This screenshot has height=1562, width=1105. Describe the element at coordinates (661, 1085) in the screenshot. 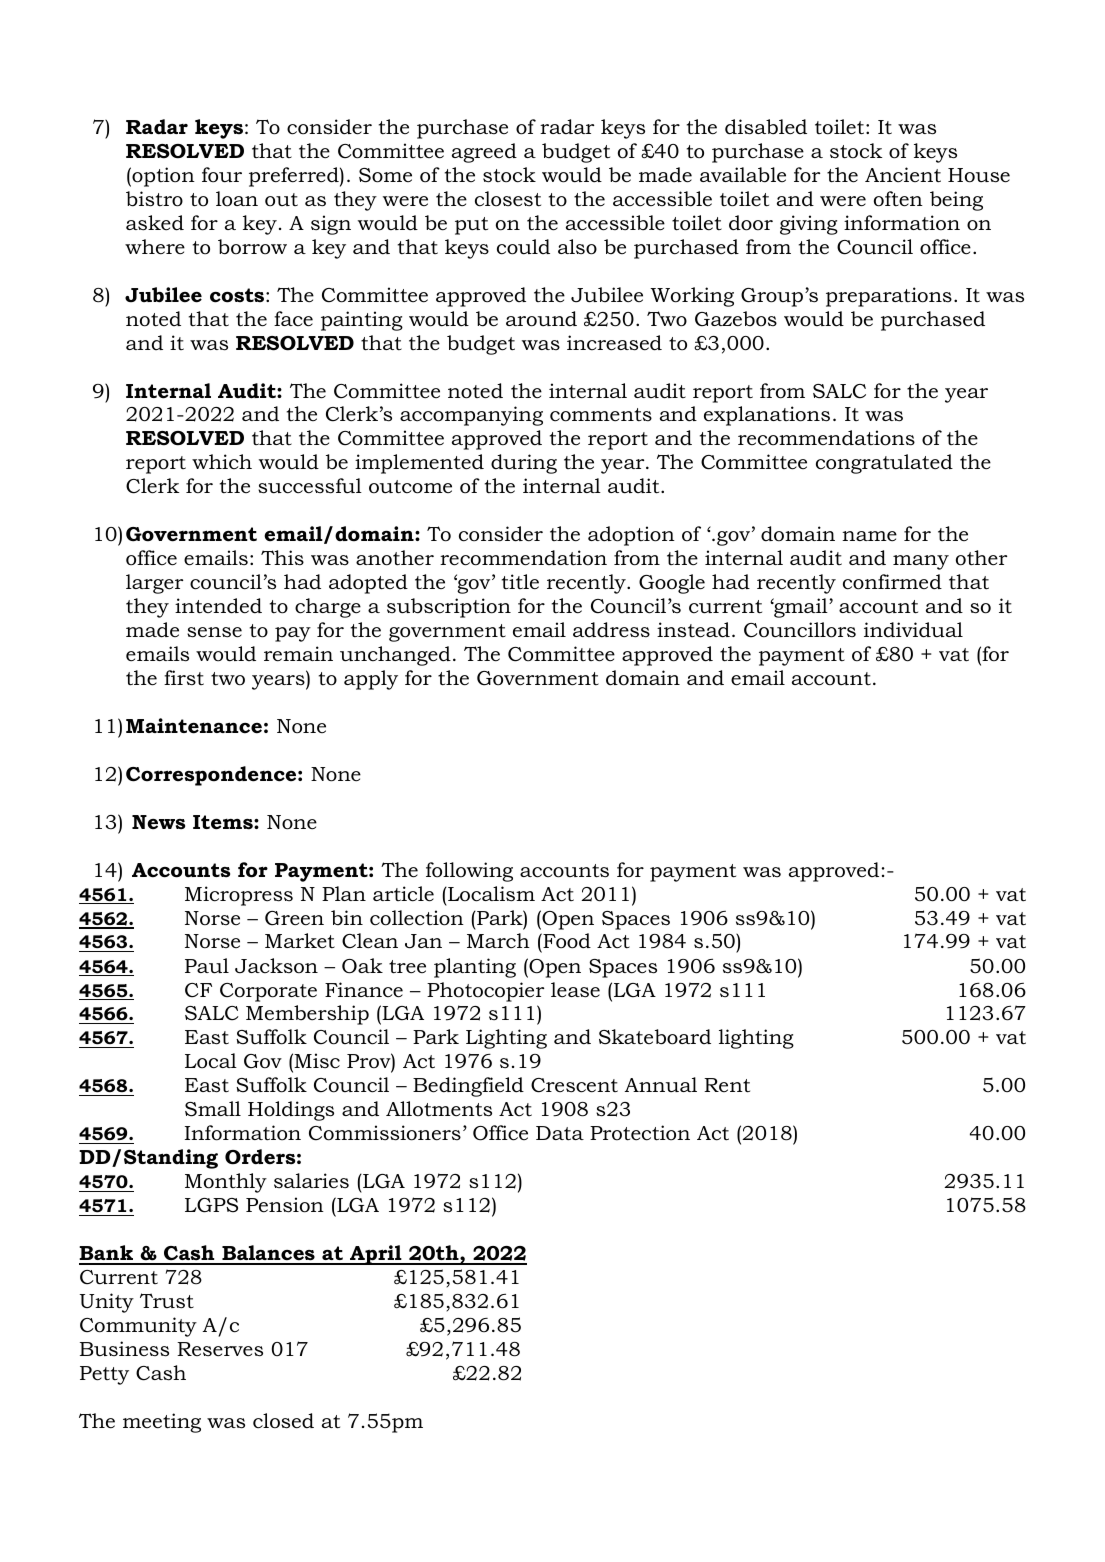

I see `Annual` at that location.
